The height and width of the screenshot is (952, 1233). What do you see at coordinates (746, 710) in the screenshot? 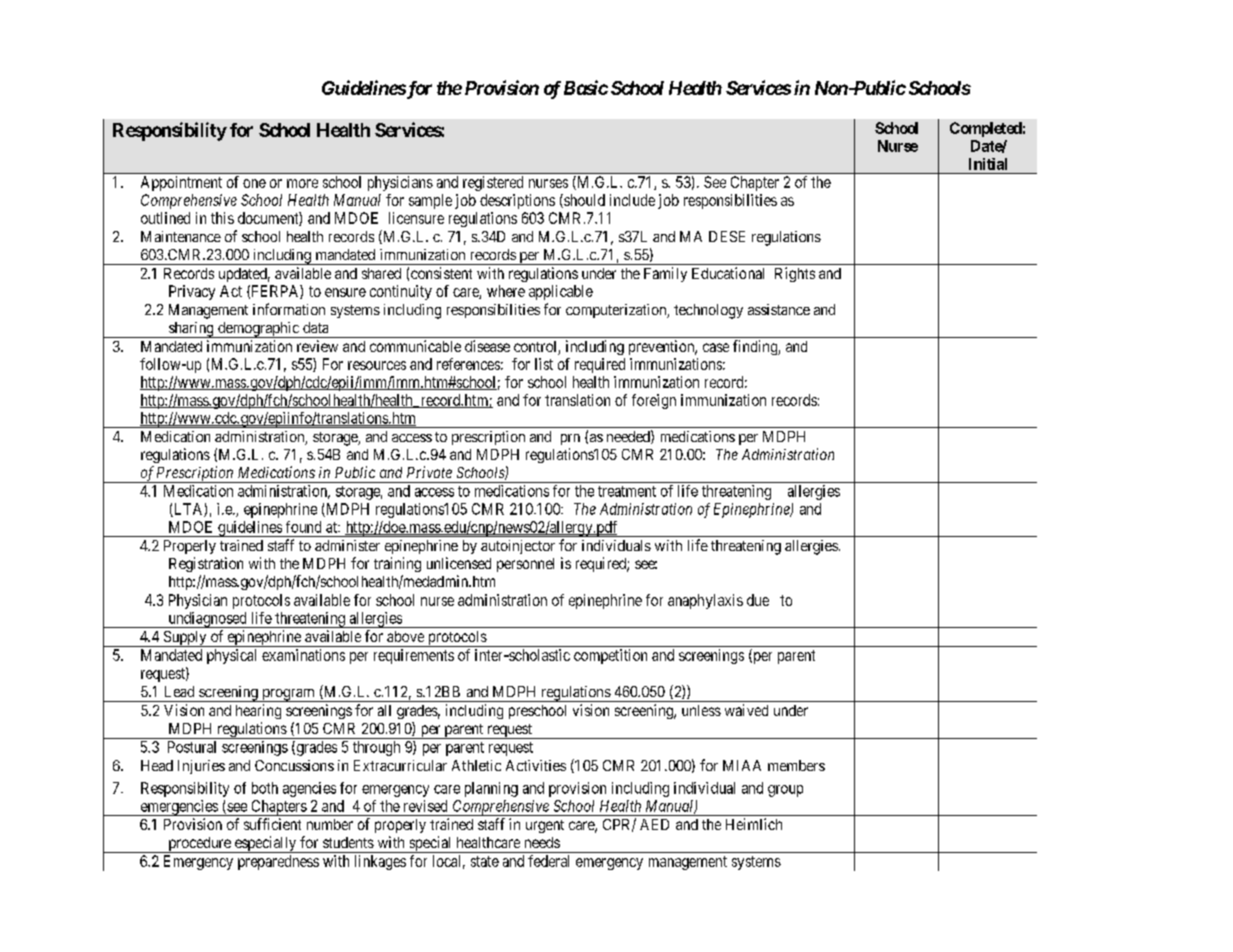
I see `waived` at bounding box center [746, 710].
